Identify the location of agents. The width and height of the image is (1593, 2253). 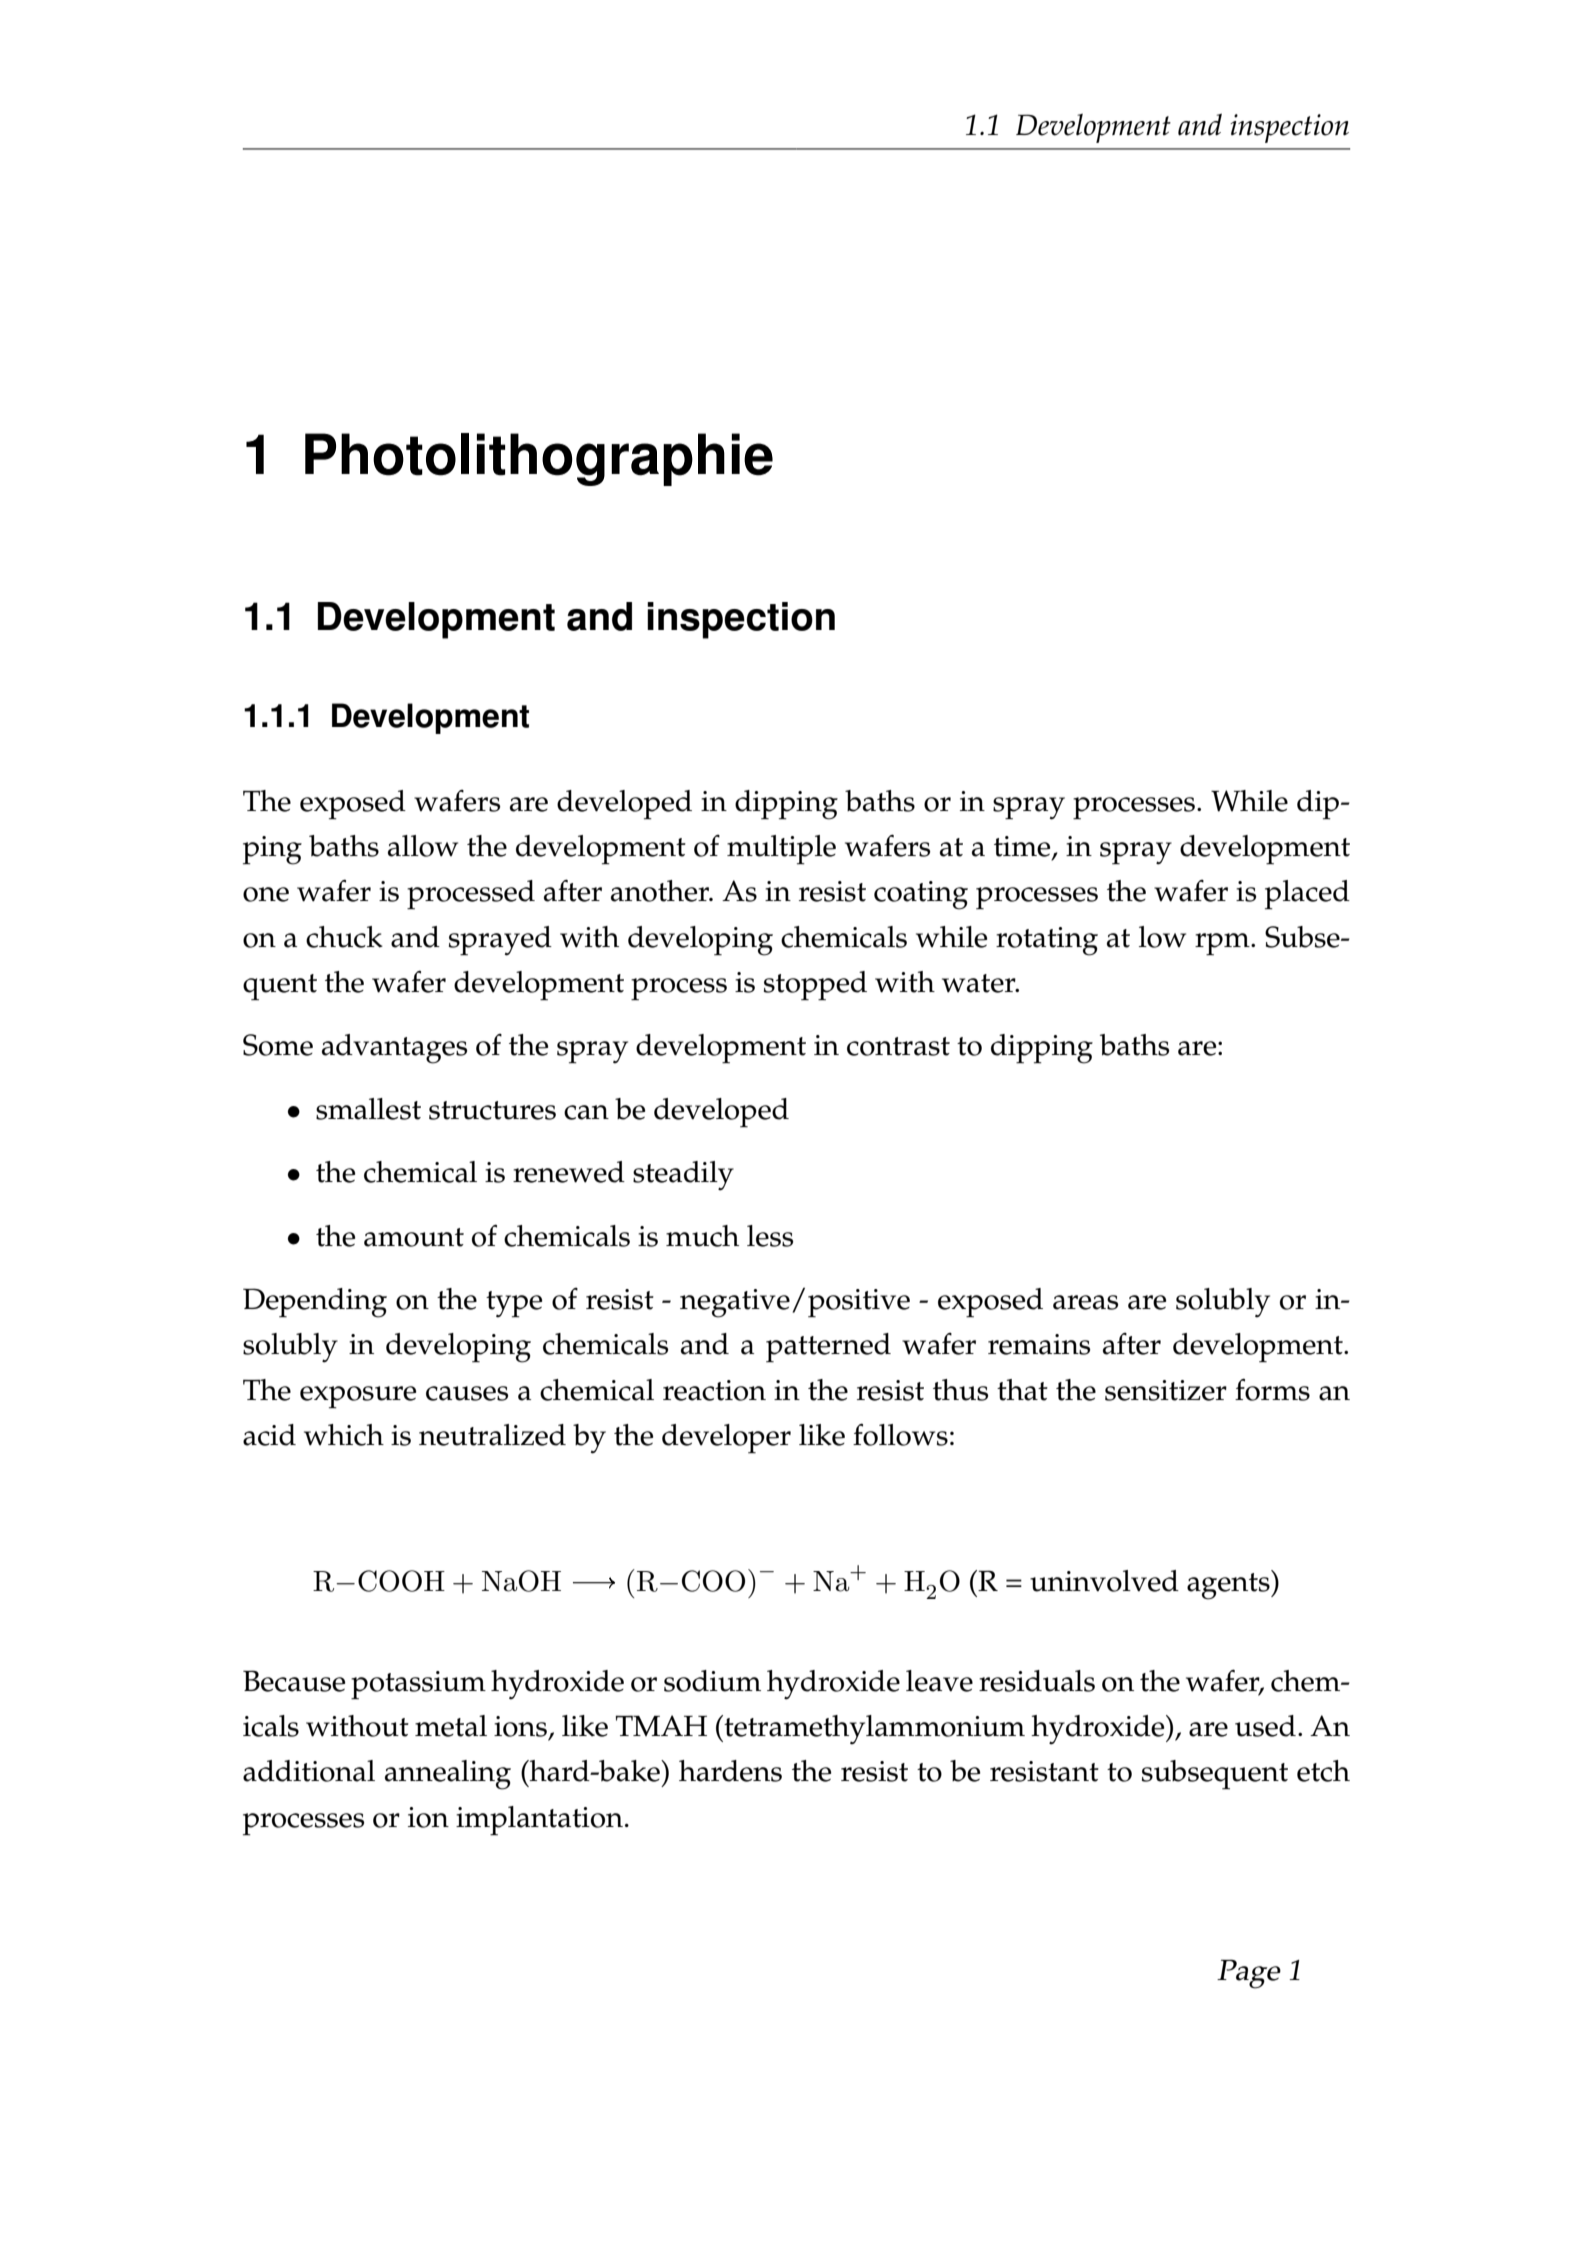
(1229, 1585).
